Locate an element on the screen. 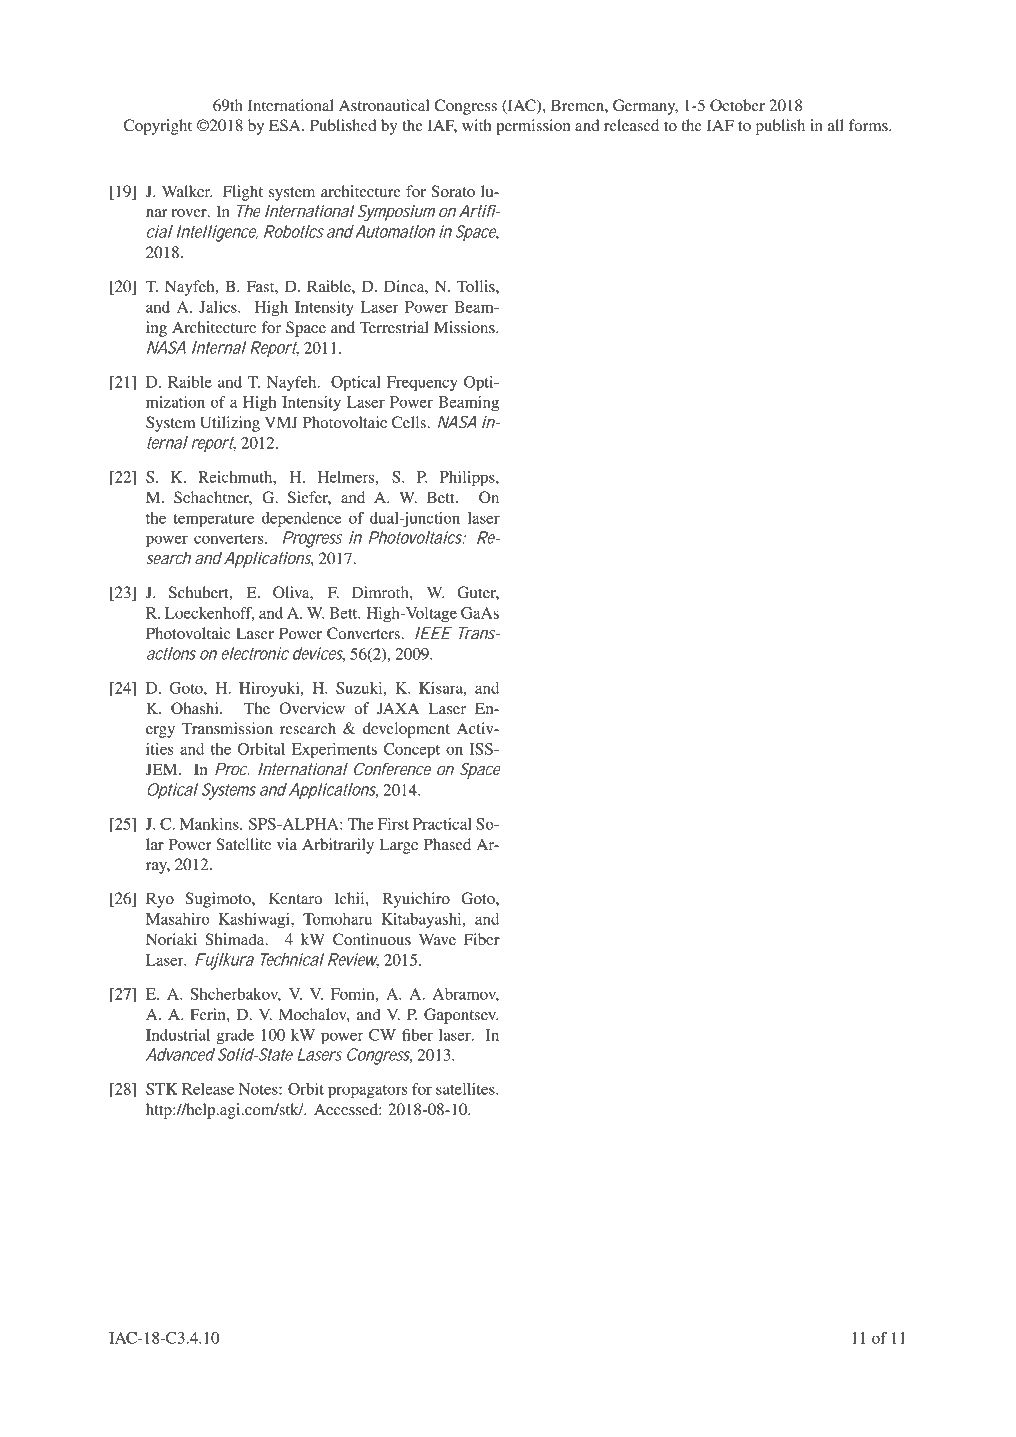 Image resolution: width=1016 pixels, height=1437 pixels. ESA is located at coordinates (286, 125).
